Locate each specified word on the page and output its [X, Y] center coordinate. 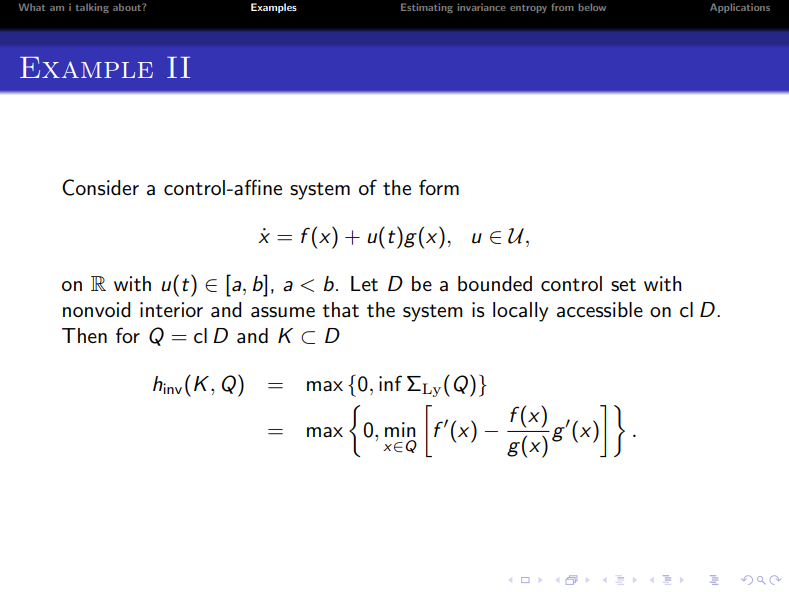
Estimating [427, 8]
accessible [600, 310]
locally [520, 312]
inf [390, 383]
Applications [740, 8]
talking [92, 8]
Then [84, 335]
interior [171, 310]
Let [364, 284]
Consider [100, 187]
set [623, 285]
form [439, 187]
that [340, 310]
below [592, 7]
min [400, 429]
